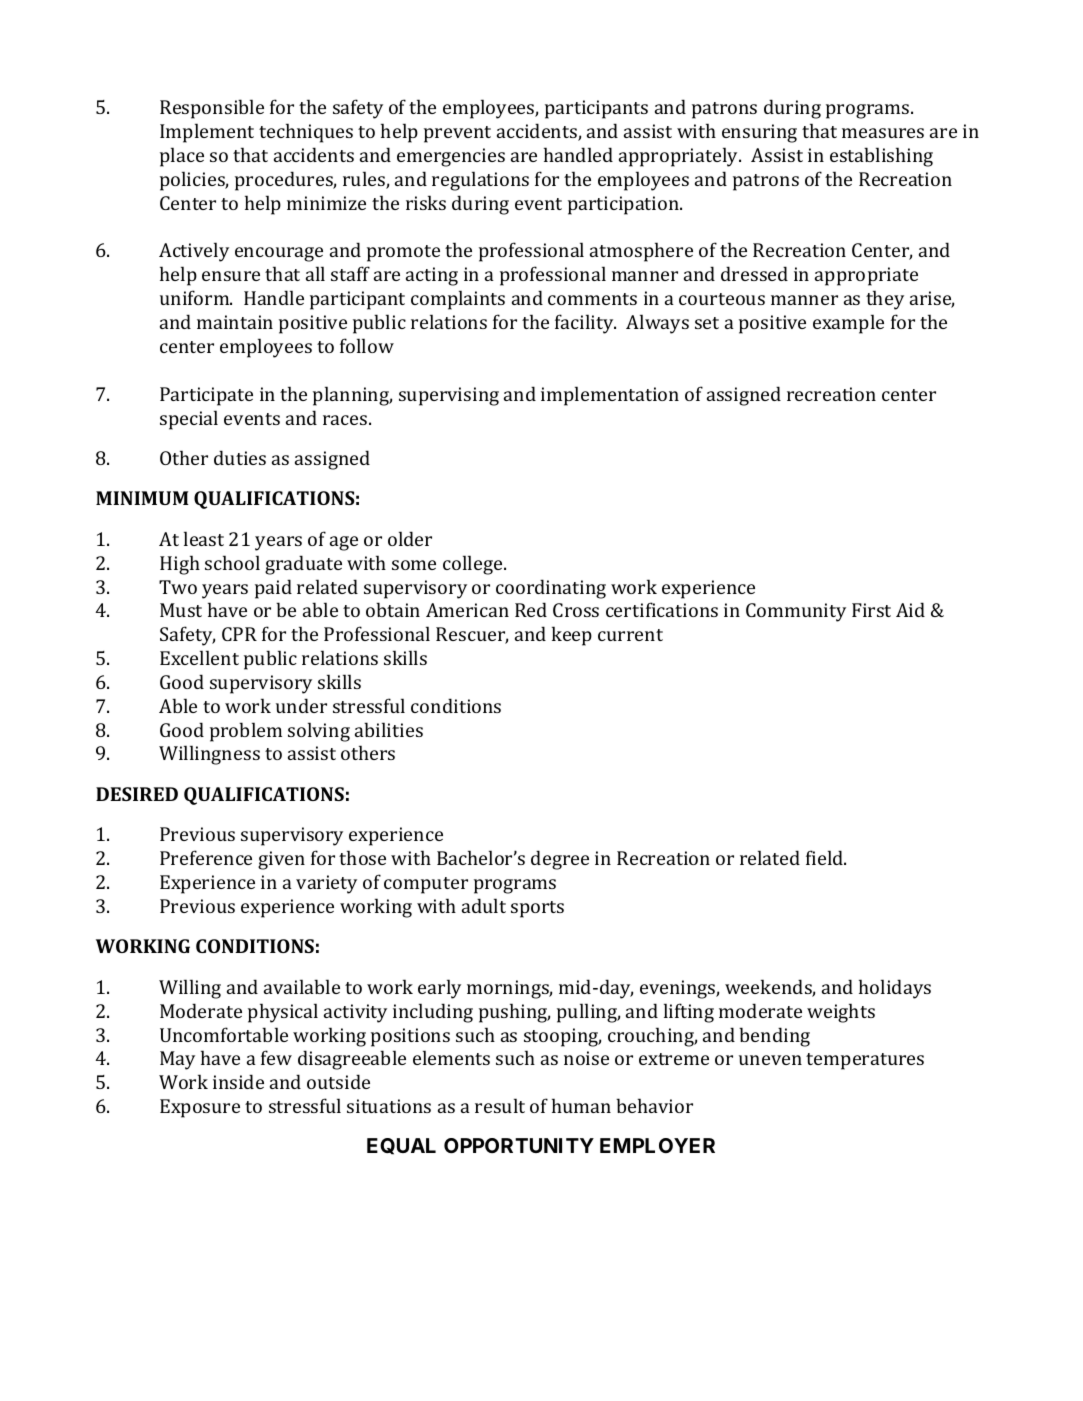 The image size is (1083, 1401). I want to click on ensuring, so click(759, 133).
